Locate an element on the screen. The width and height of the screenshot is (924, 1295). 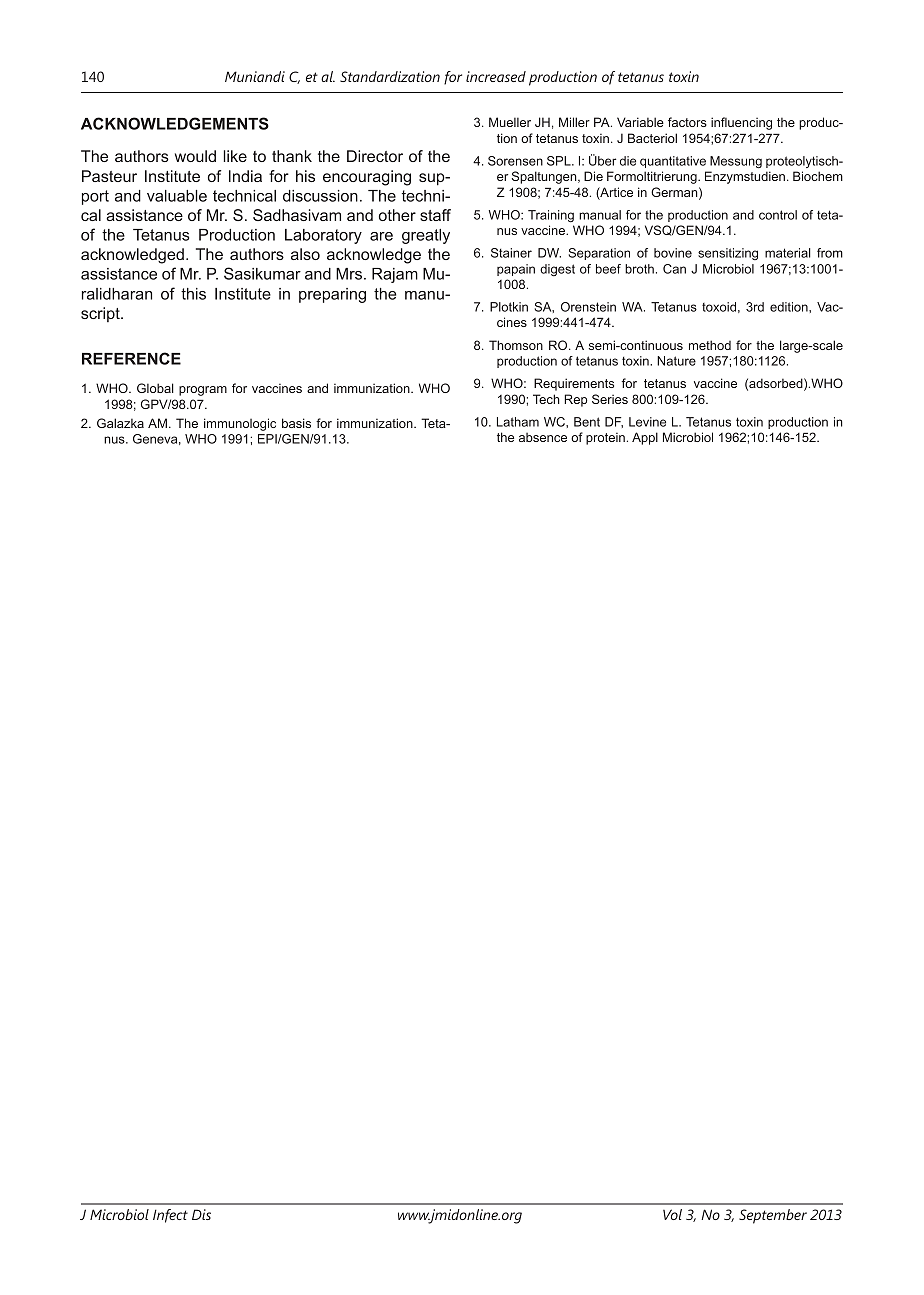
Appl is located at coordinates (645, 438).
